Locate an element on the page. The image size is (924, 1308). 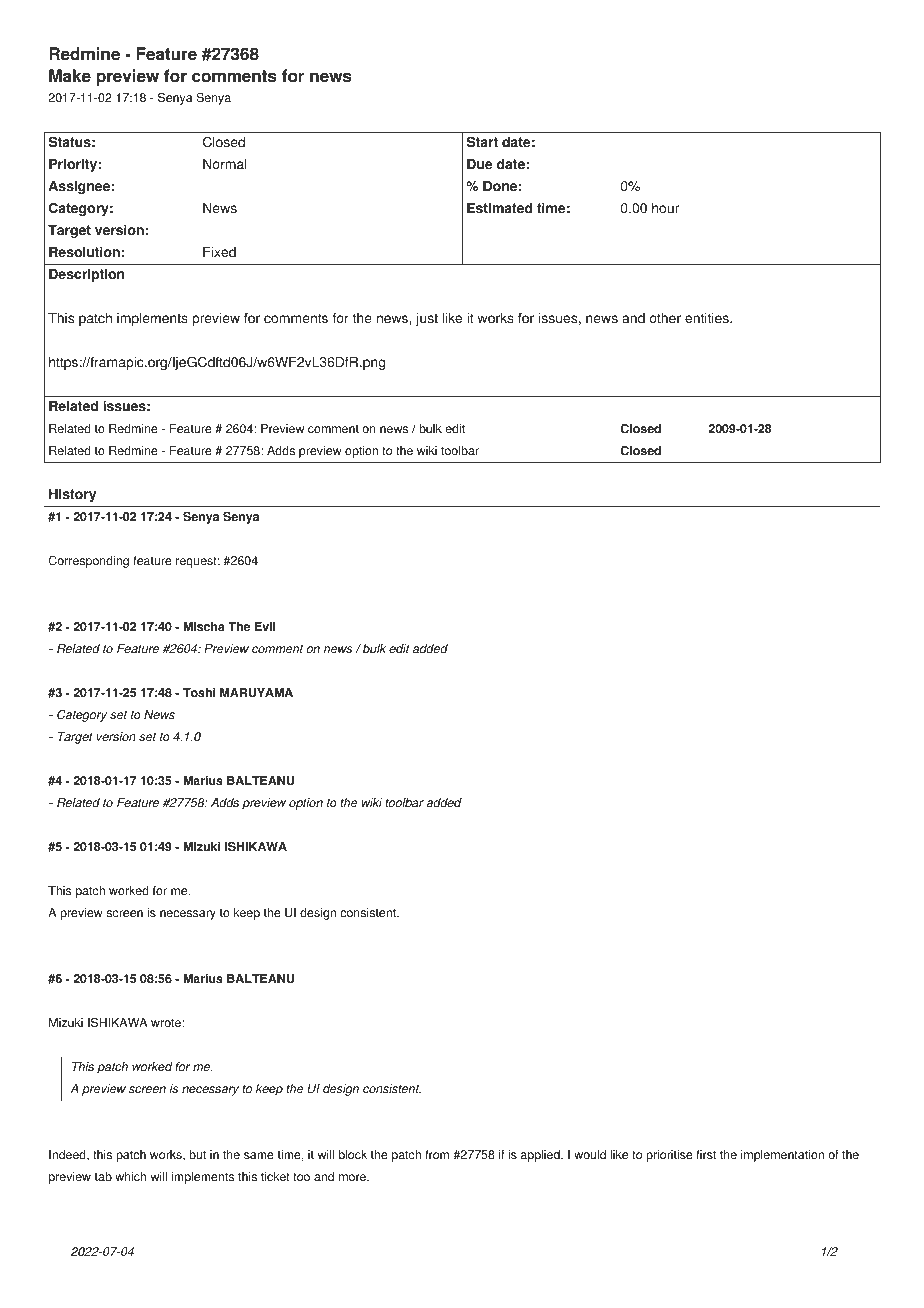
entities is located at coordinates (708, 318).
